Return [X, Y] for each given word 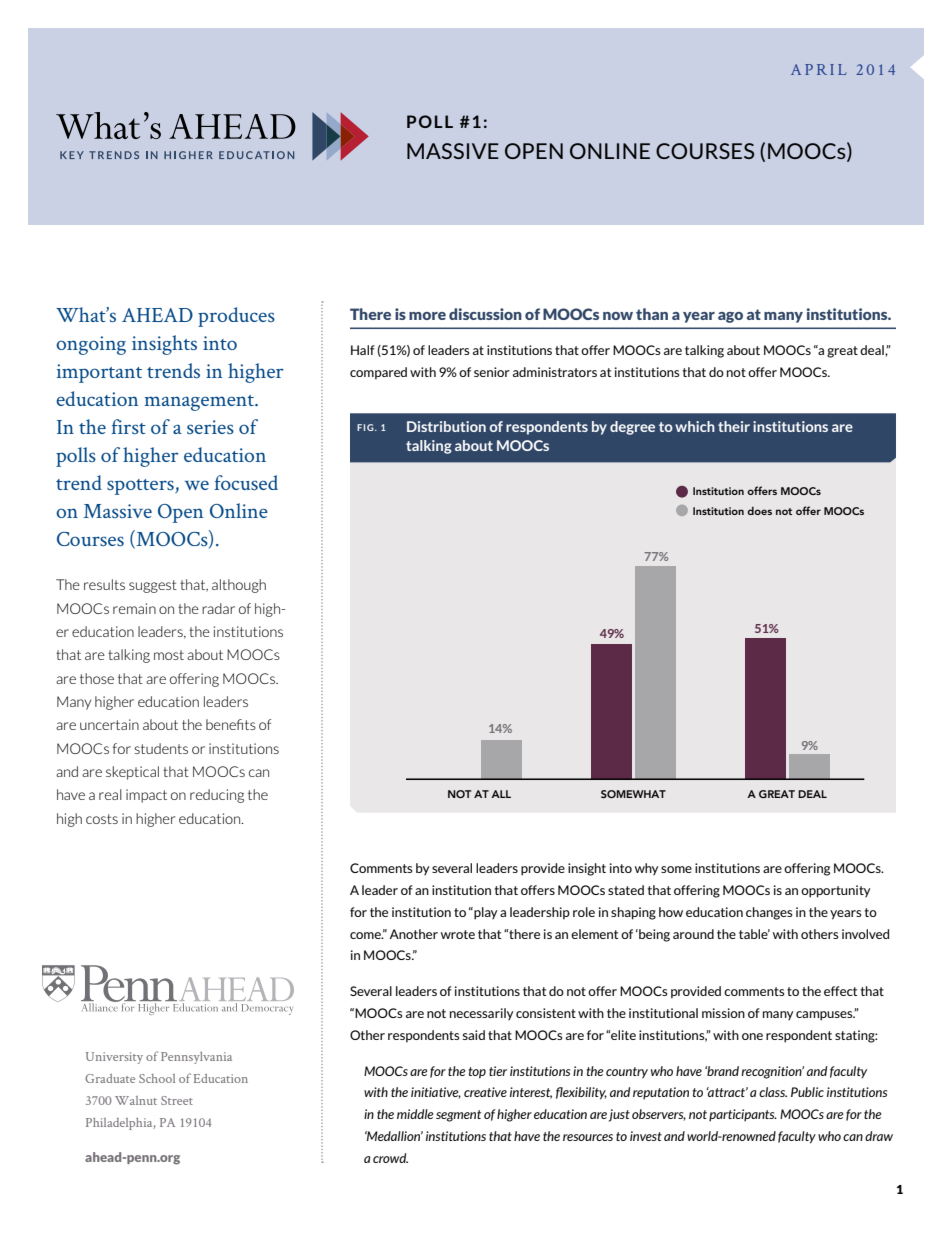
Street [177, 1100]
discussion [485, 314]
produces [236, 317]
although [239, 586]
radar [218, 608]
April [818, 69]
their [734, 426]
